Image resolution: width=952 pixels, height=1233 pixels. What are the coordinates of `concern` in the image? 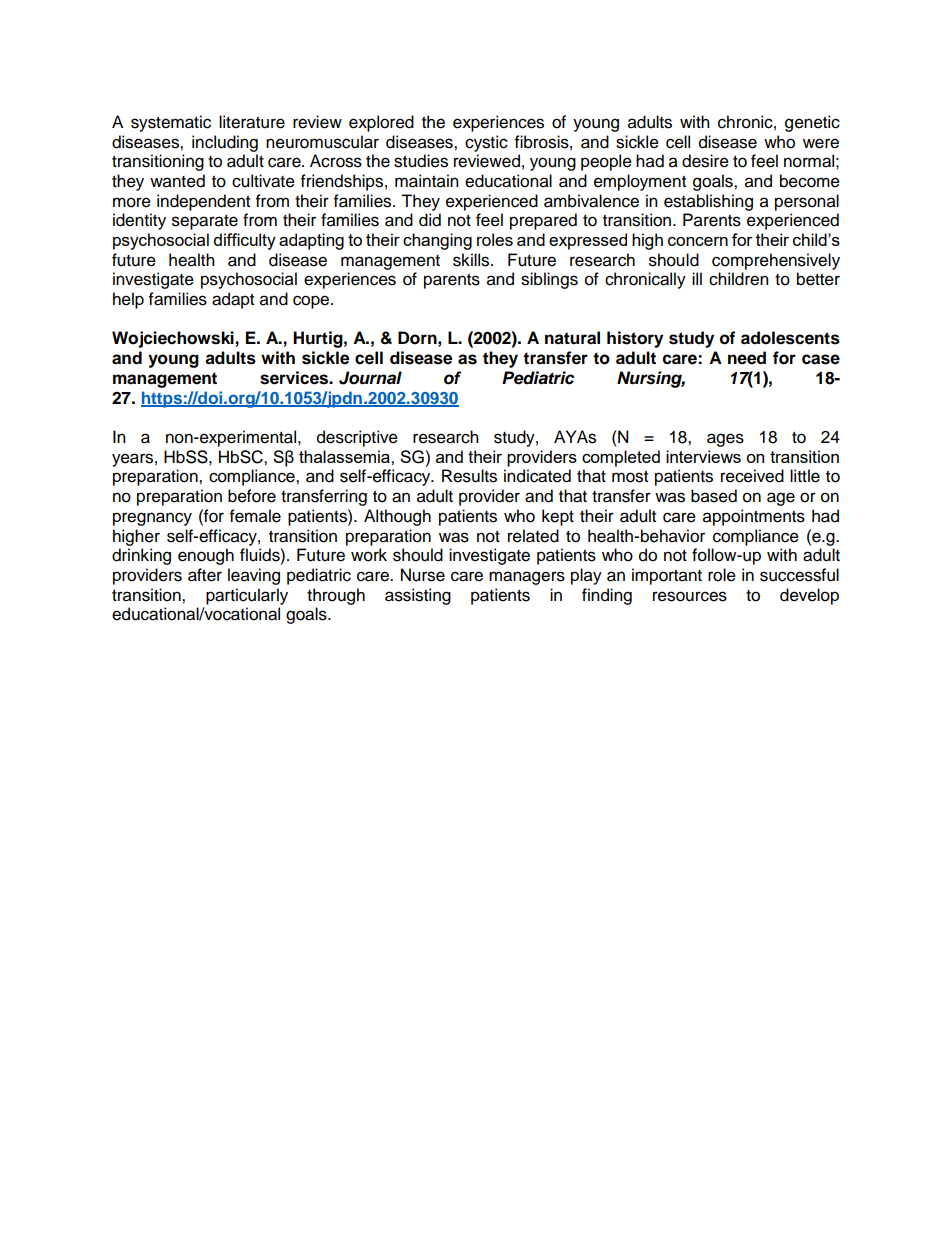 It's located at (698, 241).
